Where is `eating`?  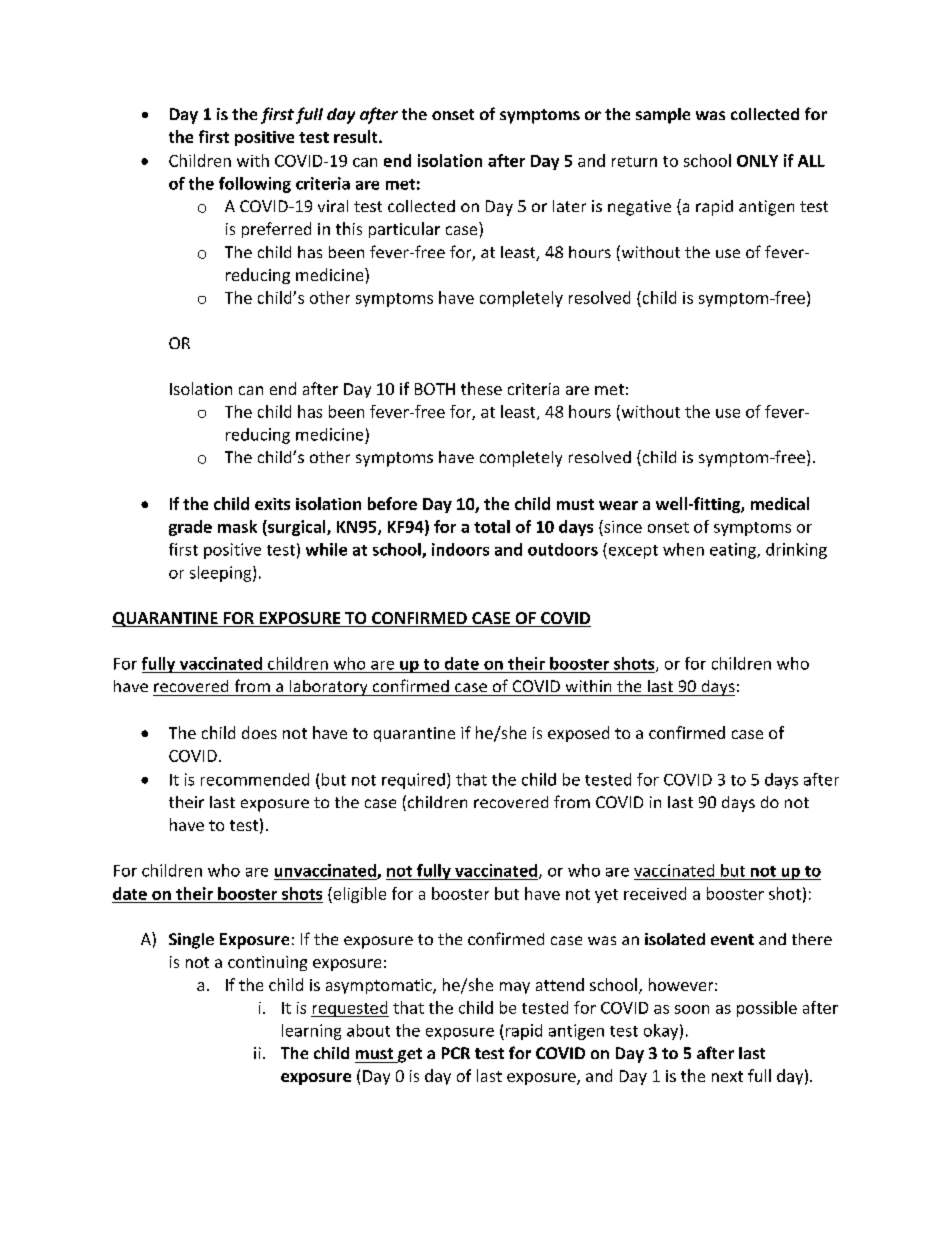 eating is located at coordinates (734, 551).
